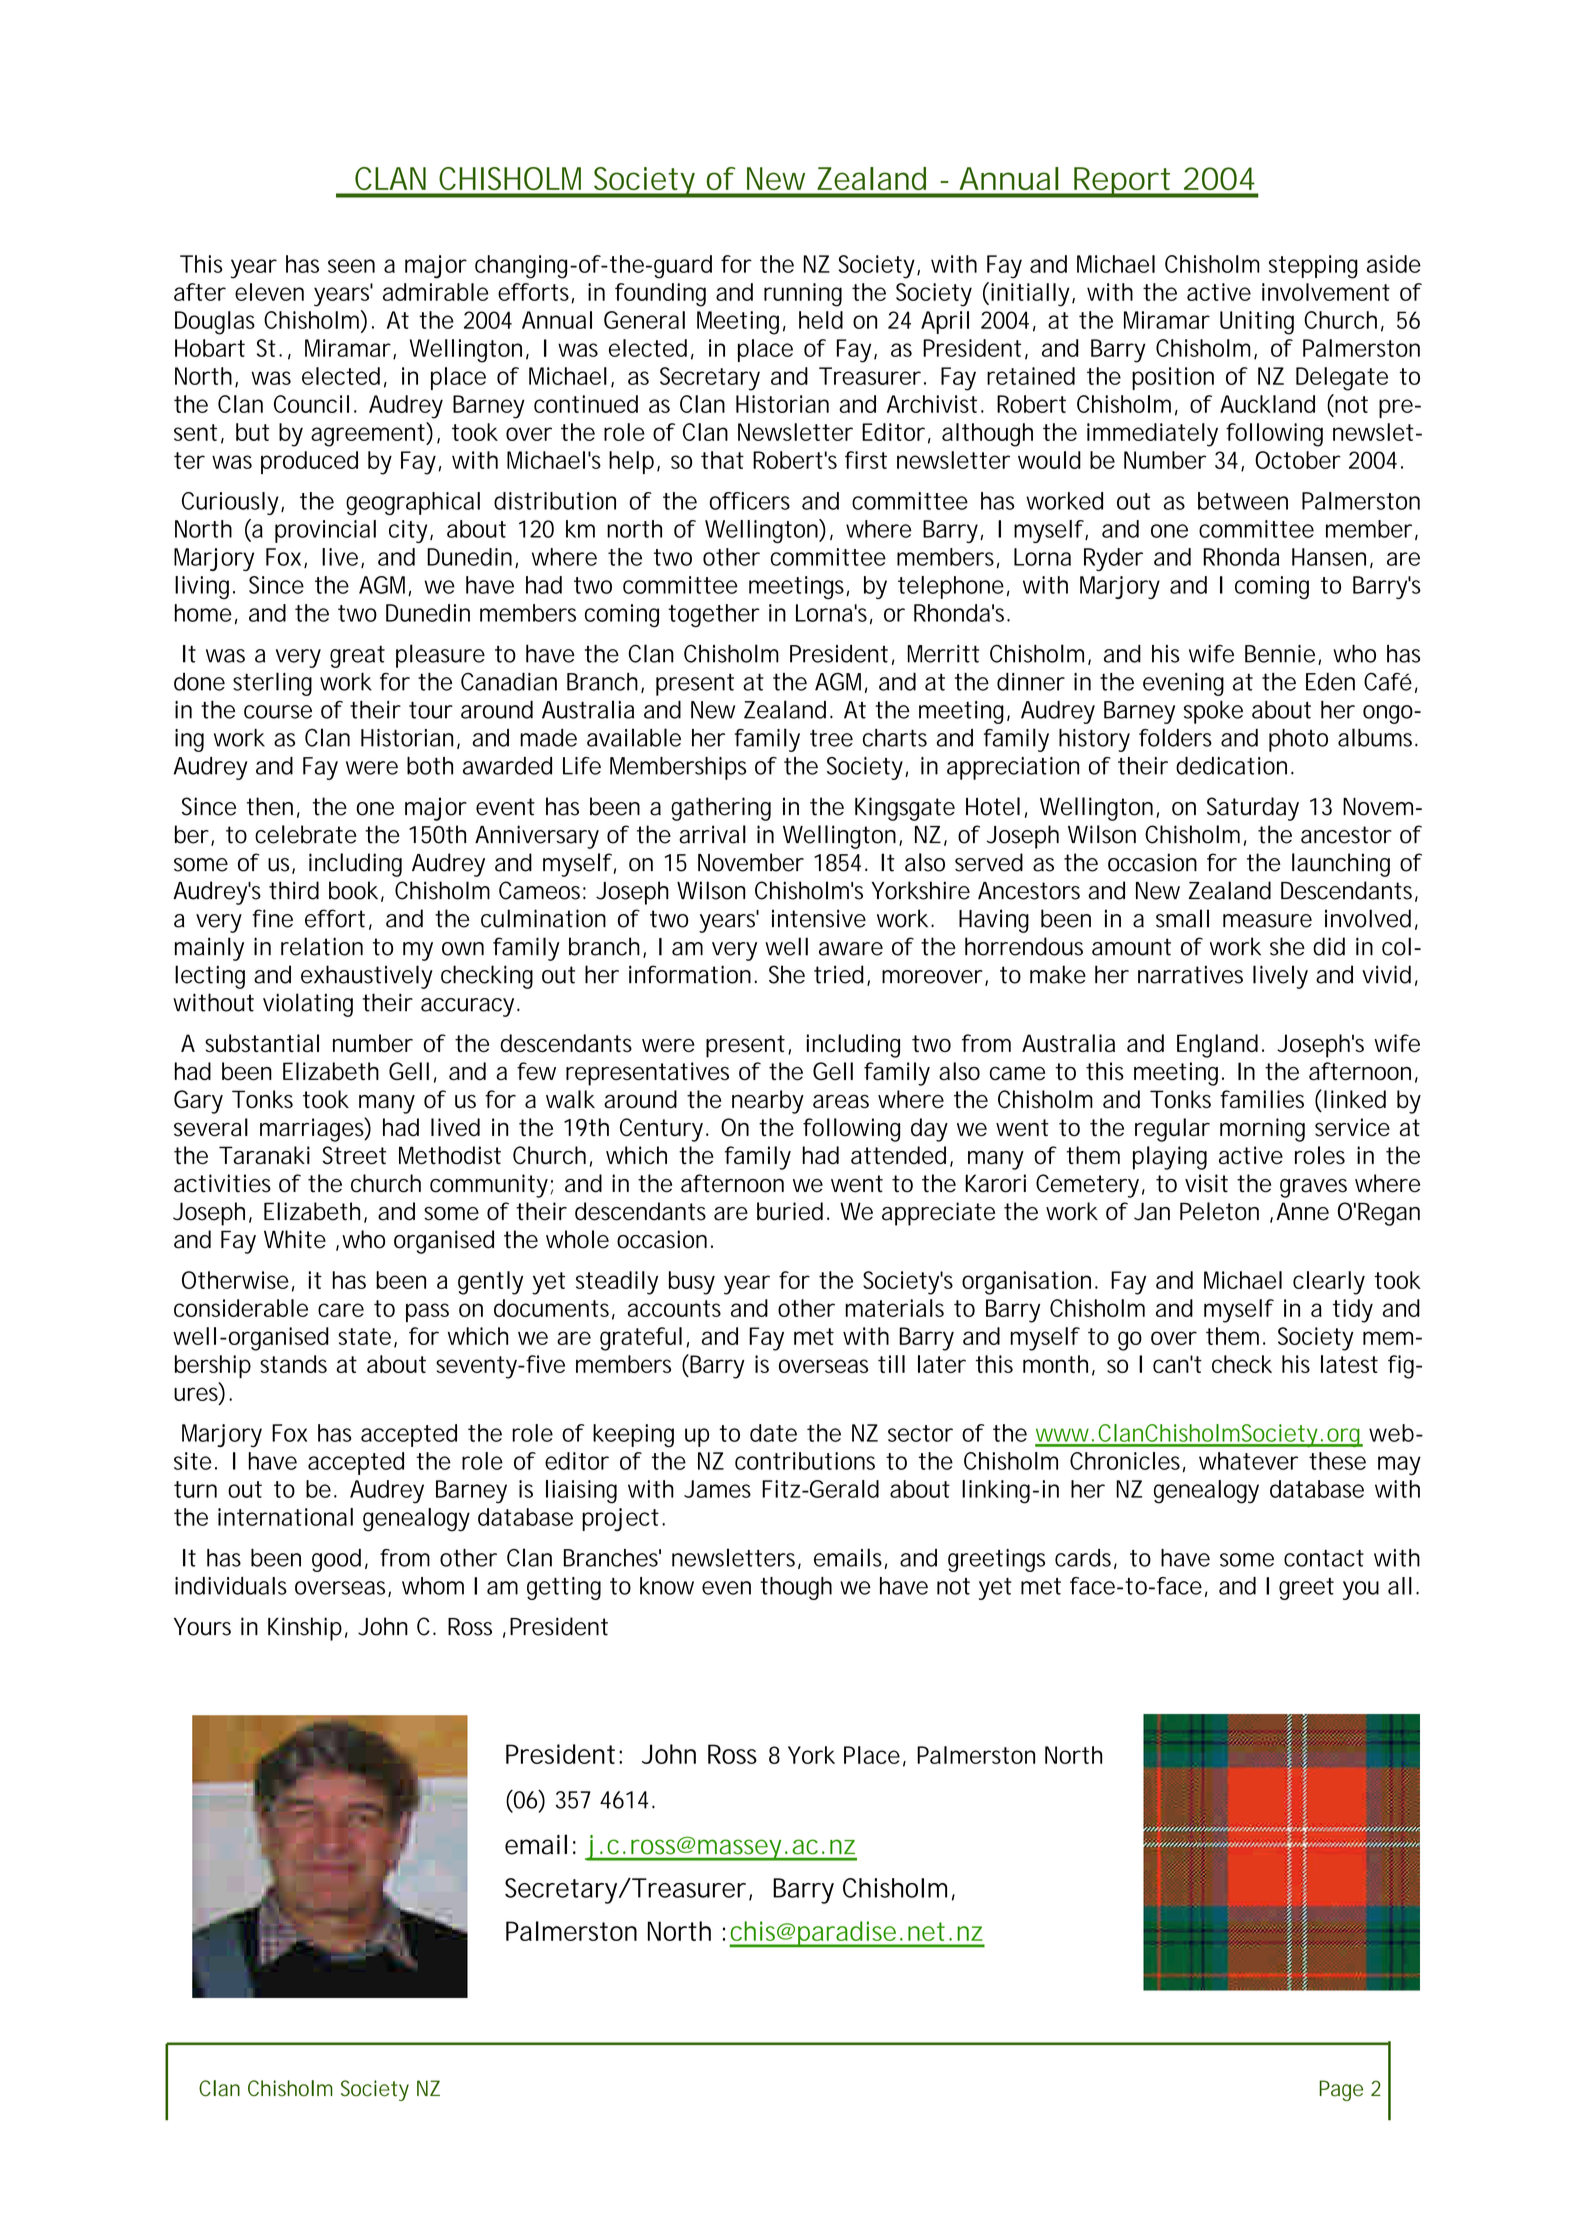  I want to click on whatever, so click(1248, 1461).
